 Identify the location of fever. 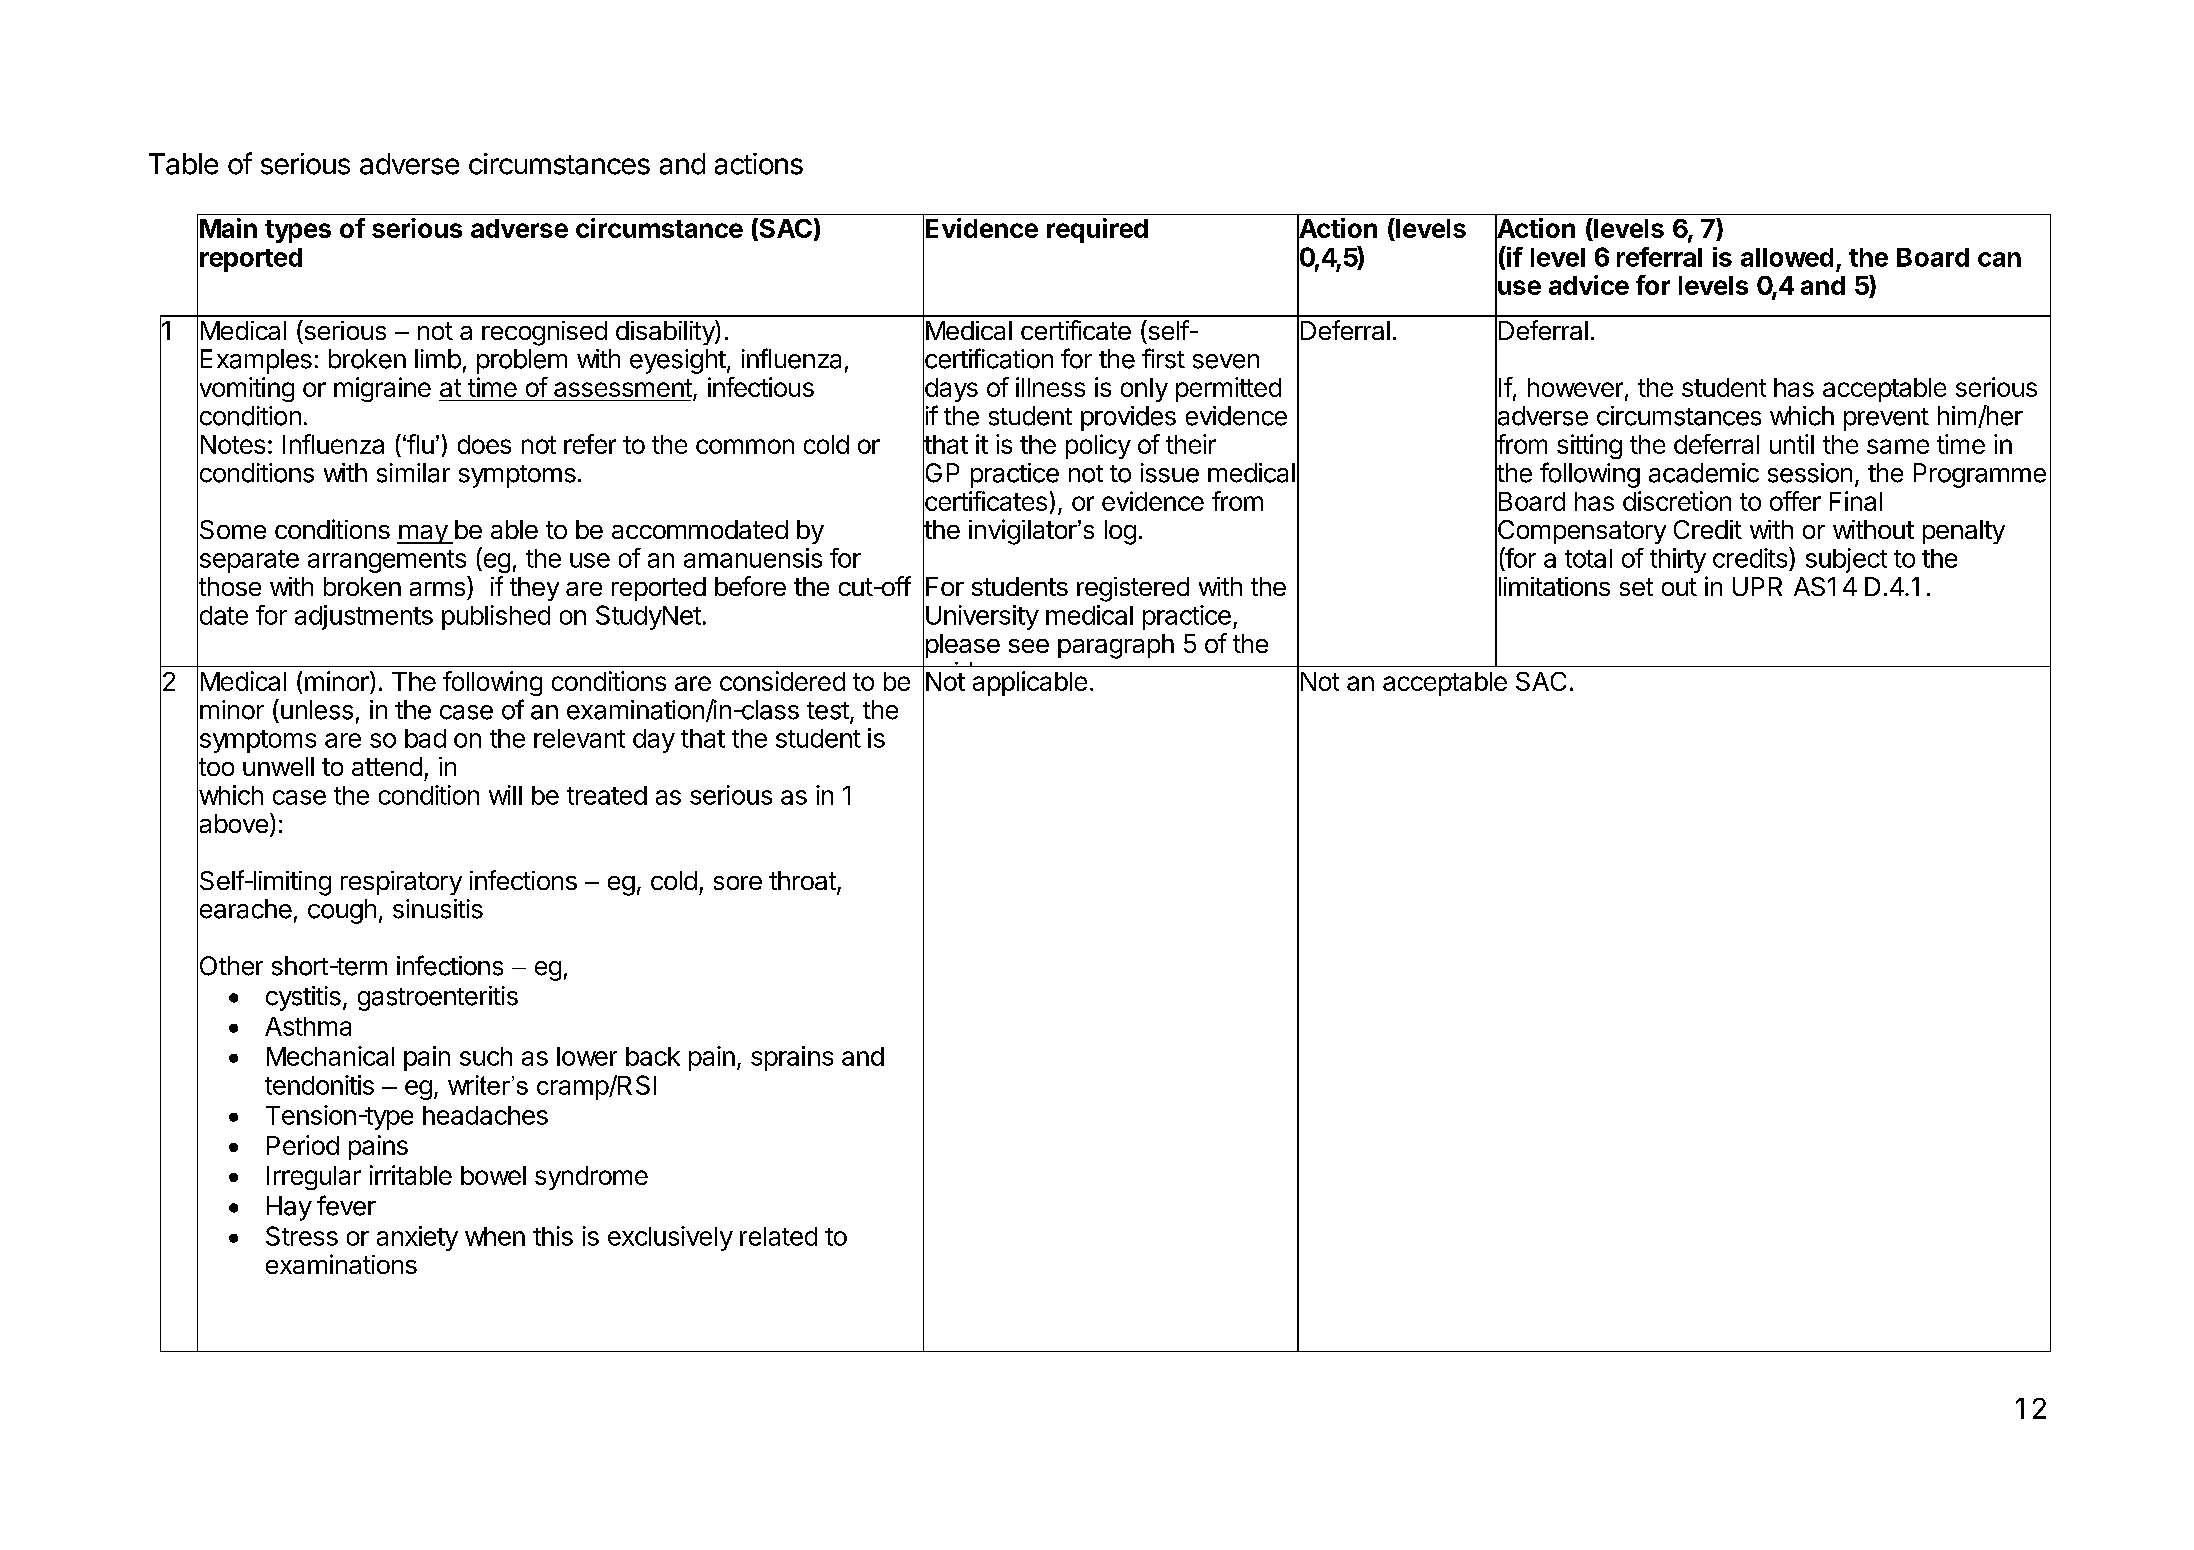
(346, 1205).
